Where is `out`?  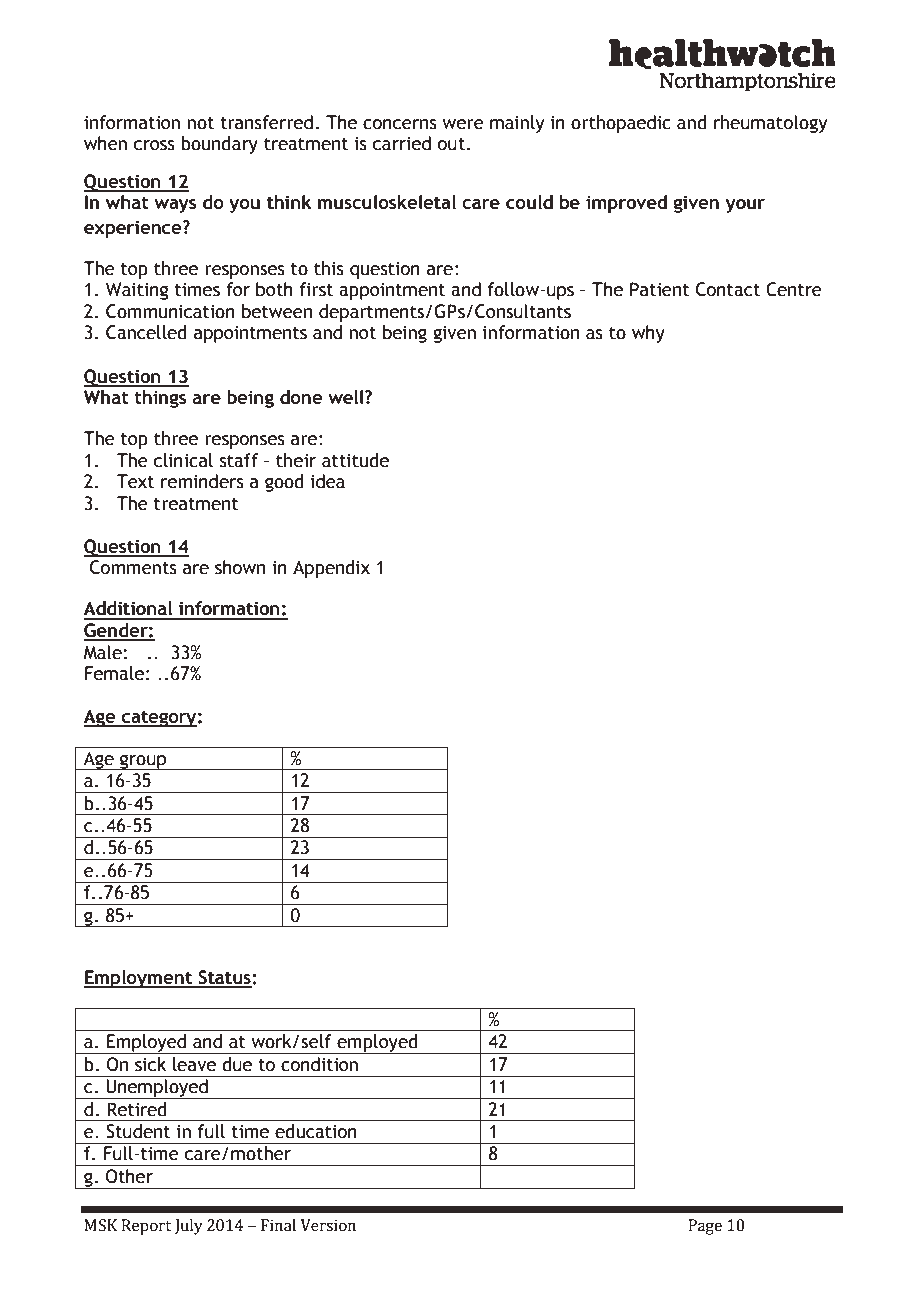 out is located at coordinates (451, 144).
